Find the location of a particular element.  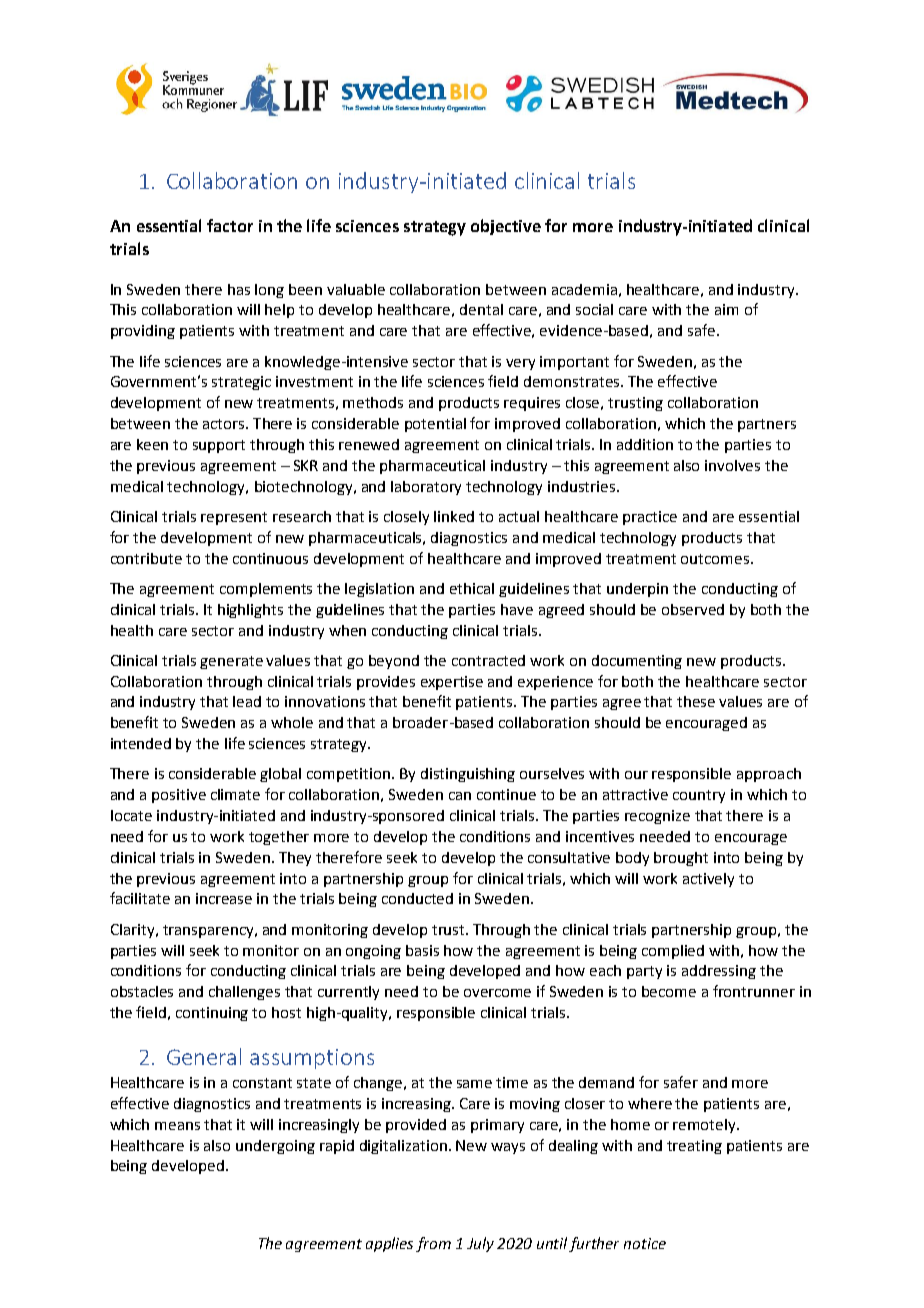

addressing is located at coordinates (719, 972).
